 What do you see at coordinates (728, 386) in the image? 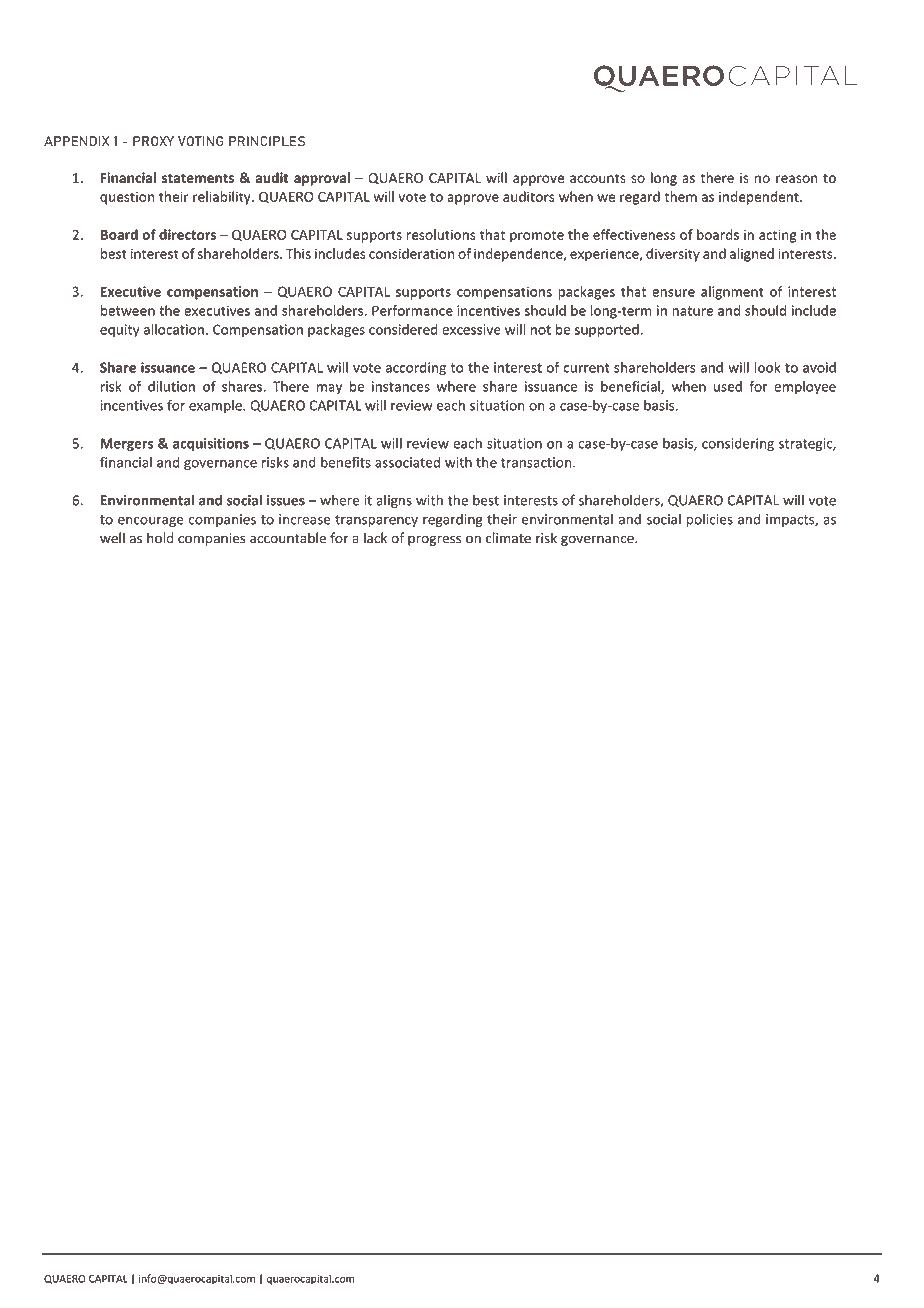
I see `used` at bounding box center [728, 386].
